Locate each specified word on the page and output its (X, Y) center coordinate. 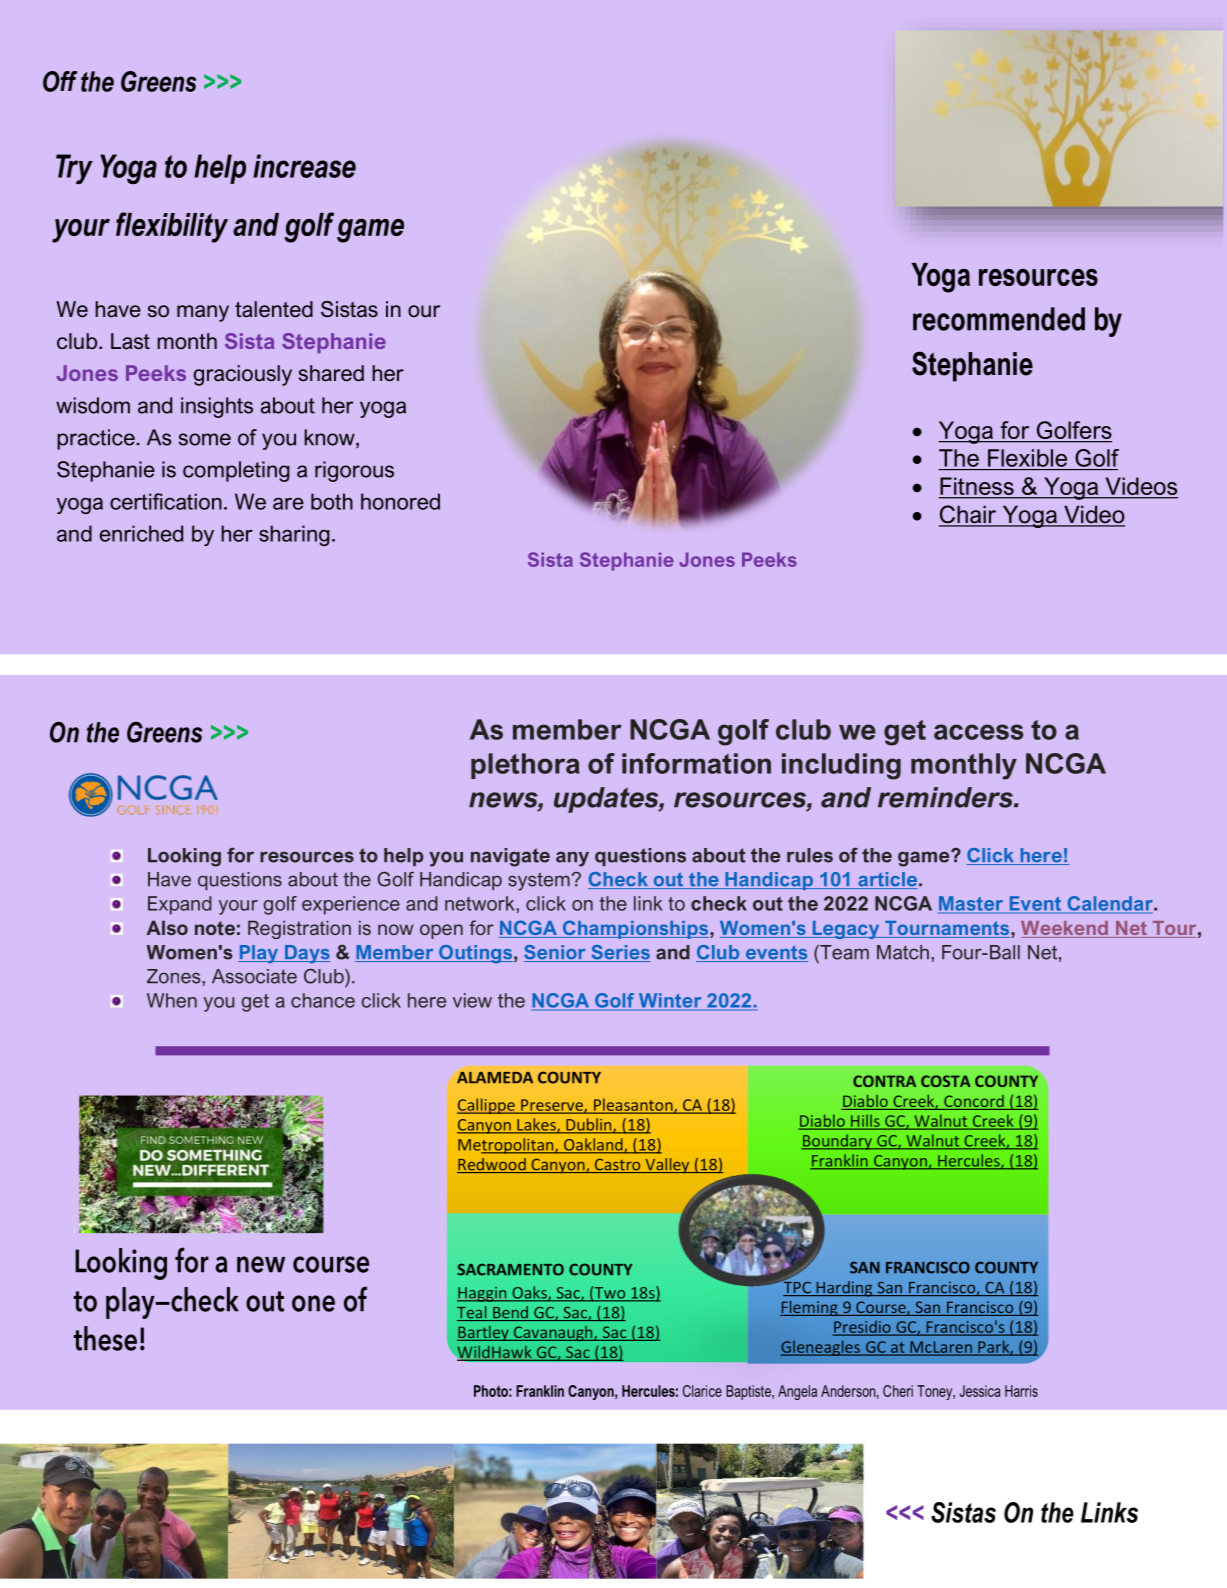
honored (400, 501)
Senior (556, 953)
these (105, 1338)
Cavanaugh (553, 1333)
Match (903, 952)
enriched (141, 533)
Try (74, 169)
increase (304, 166)
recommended (999, 319)
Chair (969, 515)
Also (167, 927)
